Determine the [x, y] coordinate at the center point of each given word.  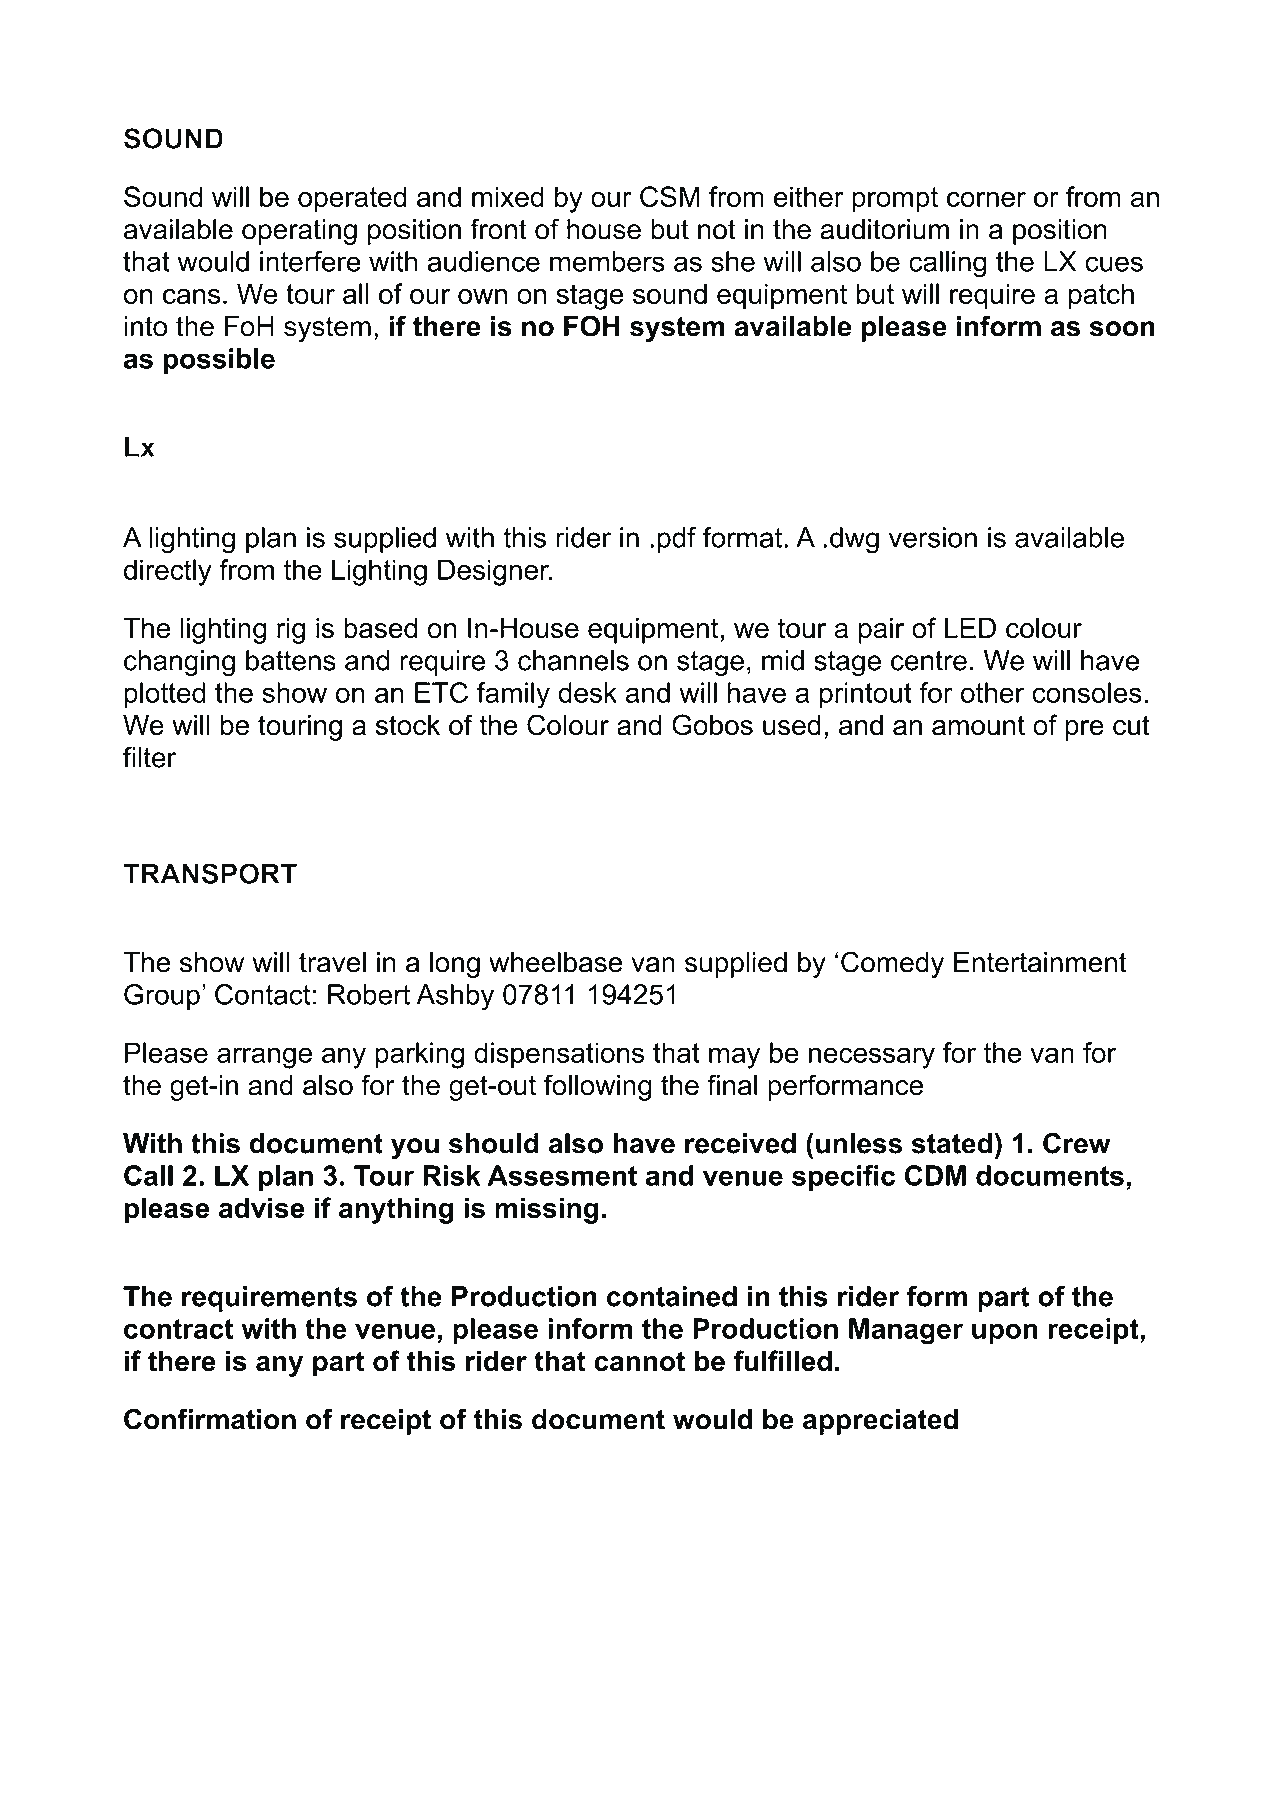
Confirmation [210, 1419]
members [607, 261]
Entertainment [1040, 962]
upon [1004, 1333]
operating [299, 232]
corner [986, 199]
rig [291, 630]
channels [573, 660]
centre [929, 661]
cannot [639, 1361]
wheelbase [555, 962]
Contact [263, 994]
